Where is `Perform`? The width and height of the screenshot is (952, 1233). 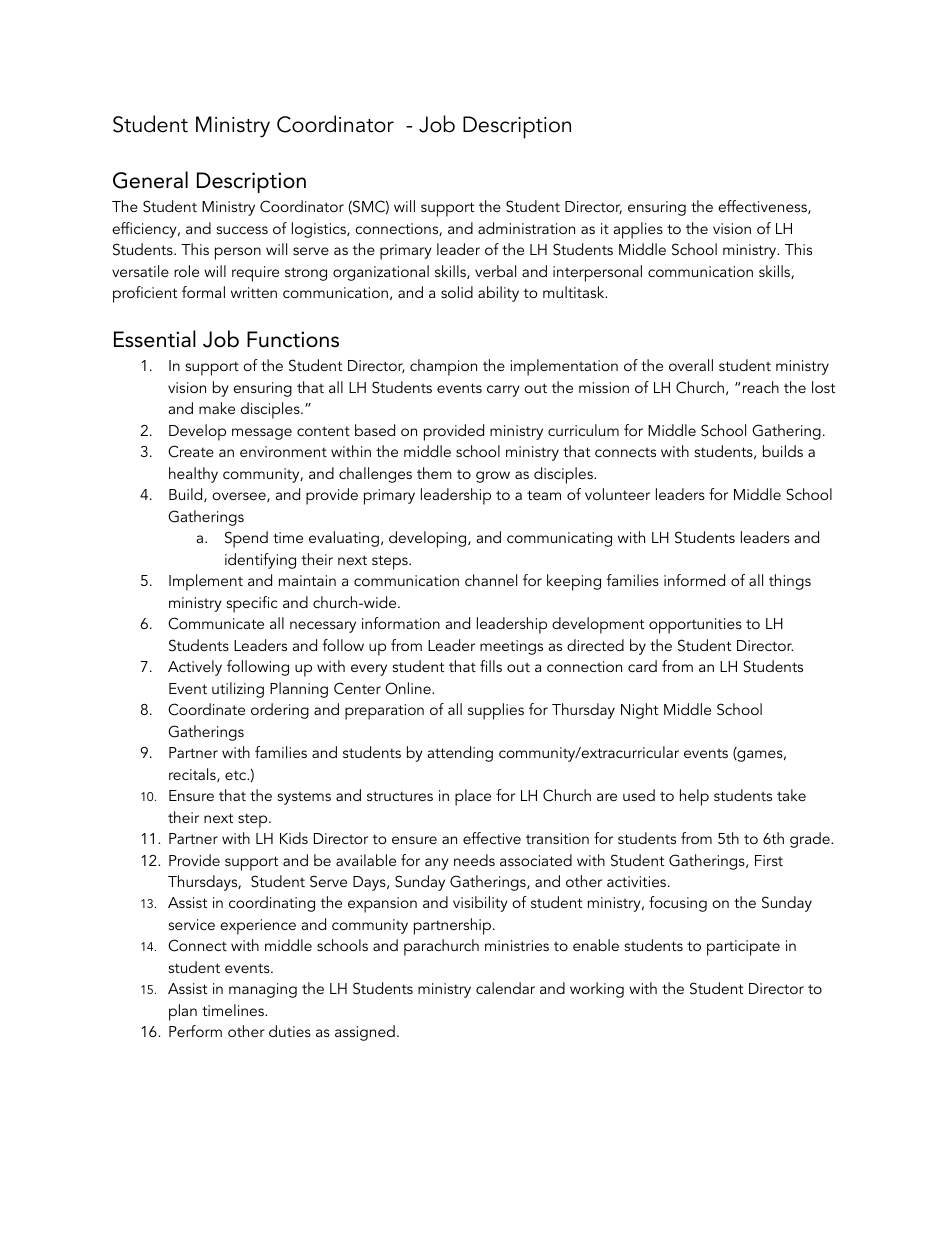
Perform is located at coordinates (195, 1031).
